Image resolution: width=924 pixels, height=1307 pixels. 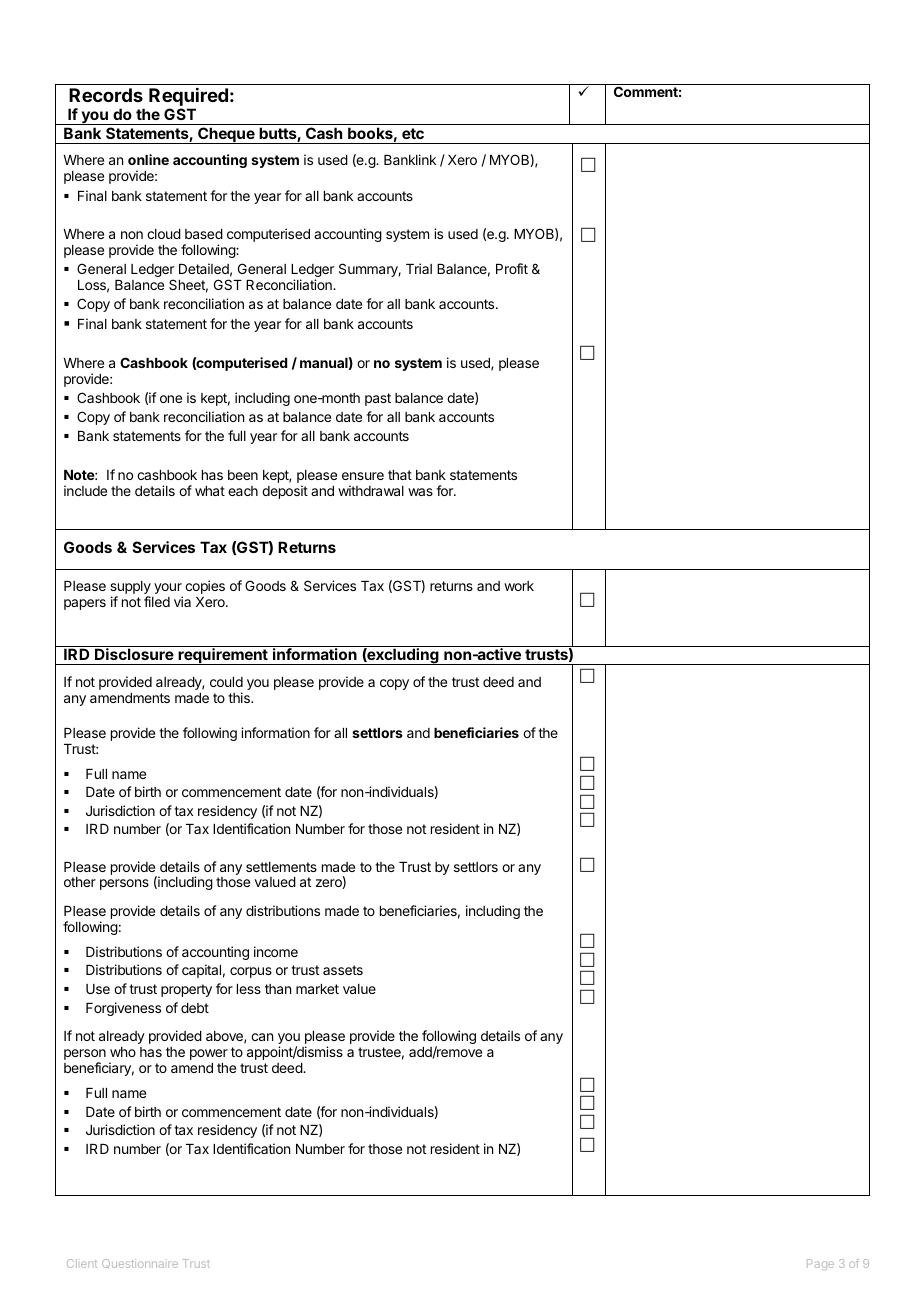 I want to click on Profit, so click(x=512, y=268).
